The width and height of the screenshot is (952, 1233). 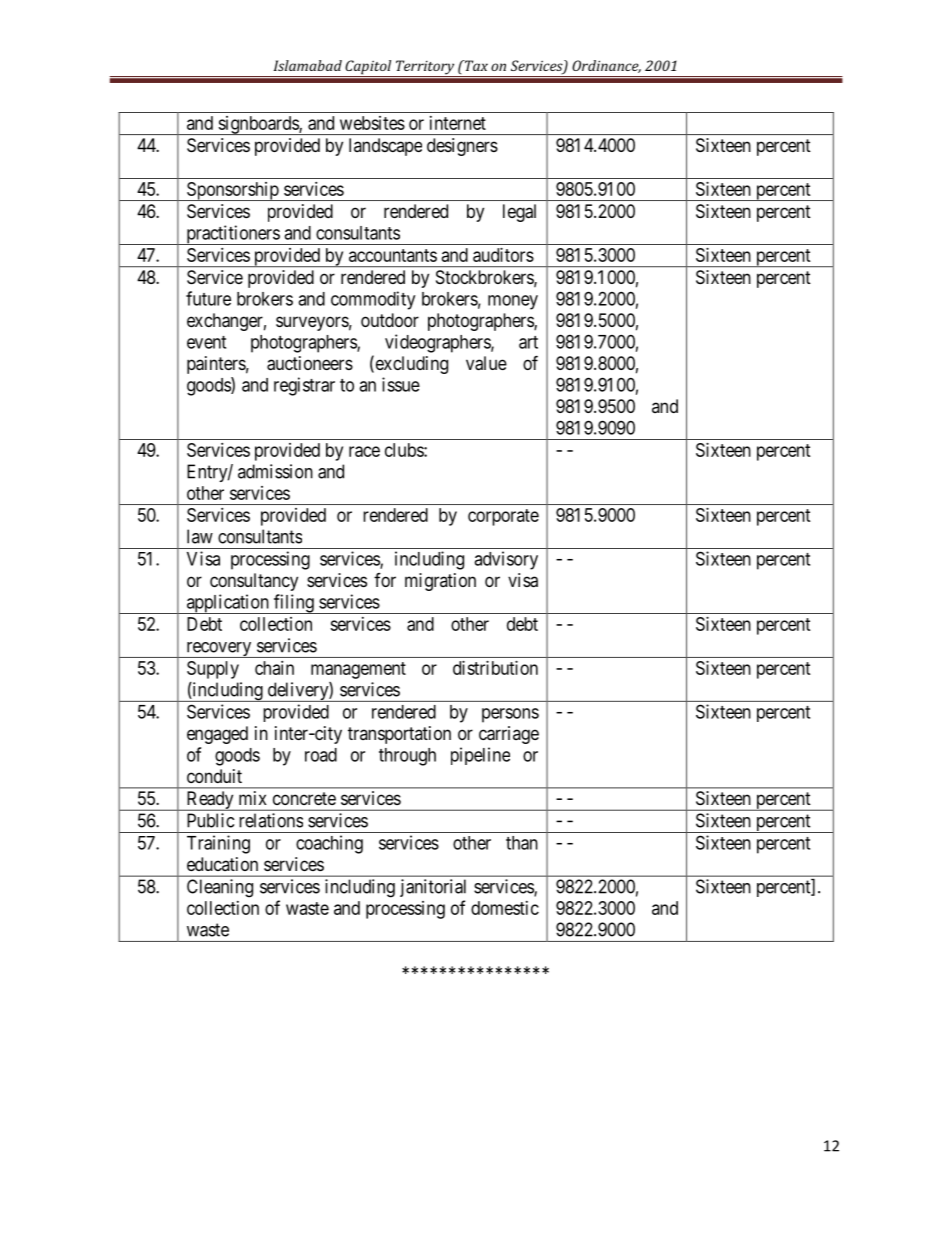 What do you see at coordinates (606, 66) in the screenshot?
I see `Ordinance` at bounding box center [606, 66].
